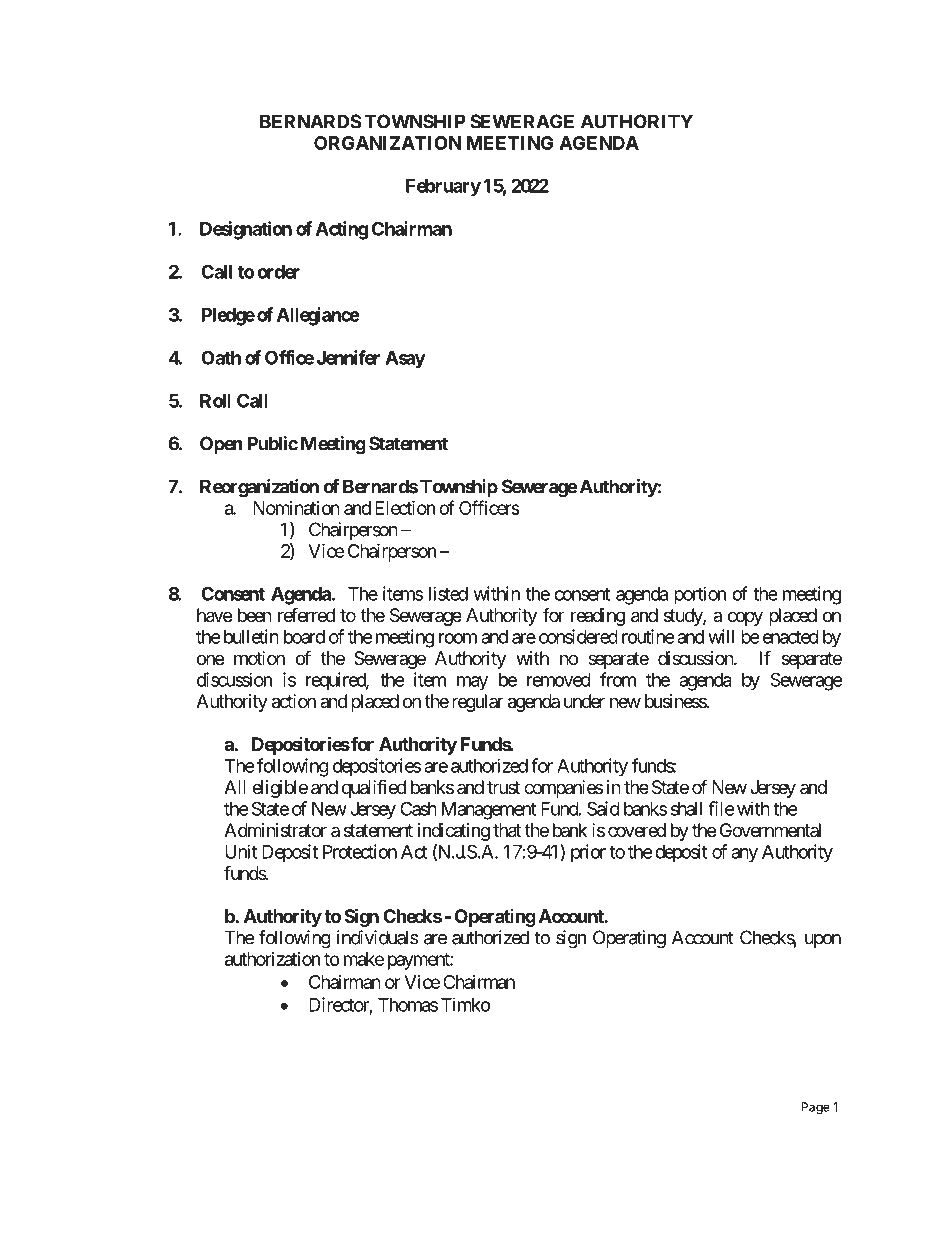 The image size is (952, 1233). Describe the element at coordinates (405, 360) in the screenshot. I see `Asay` at that location.
